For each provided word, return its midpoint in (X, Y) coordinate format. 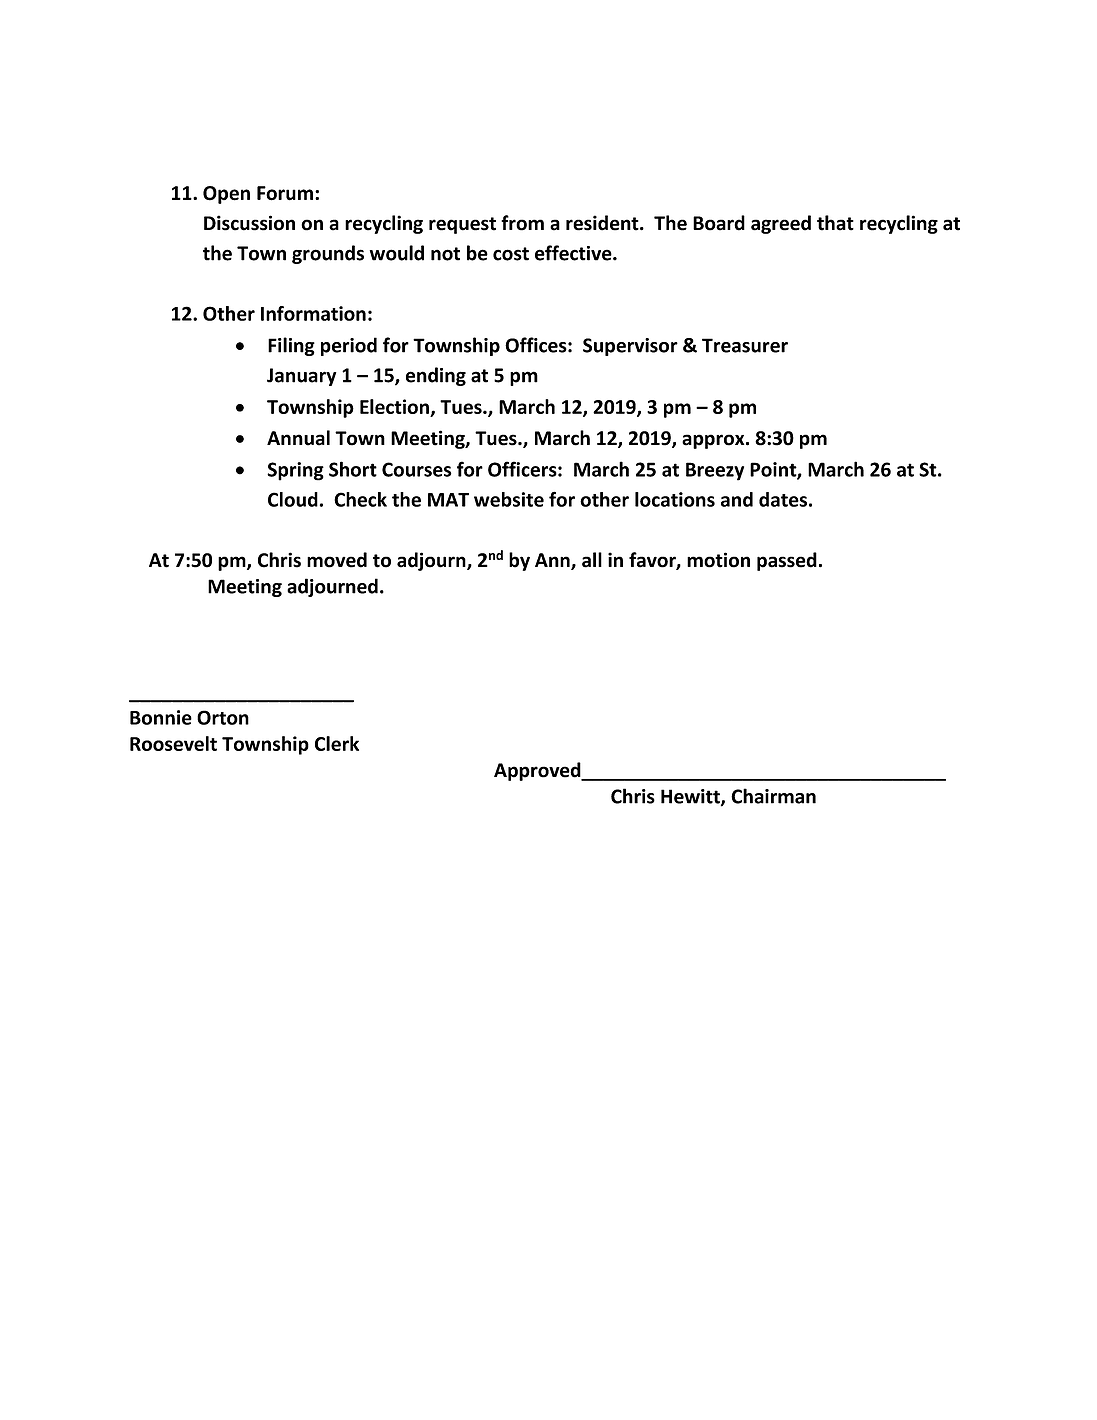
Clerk (337, 743)
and (737, 499)
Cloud (293, 499)
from (522, 223)
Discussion (249, 223)
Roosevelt (173, 743)
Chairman (773, 796)
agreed (781, 224)
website (509, 499)
